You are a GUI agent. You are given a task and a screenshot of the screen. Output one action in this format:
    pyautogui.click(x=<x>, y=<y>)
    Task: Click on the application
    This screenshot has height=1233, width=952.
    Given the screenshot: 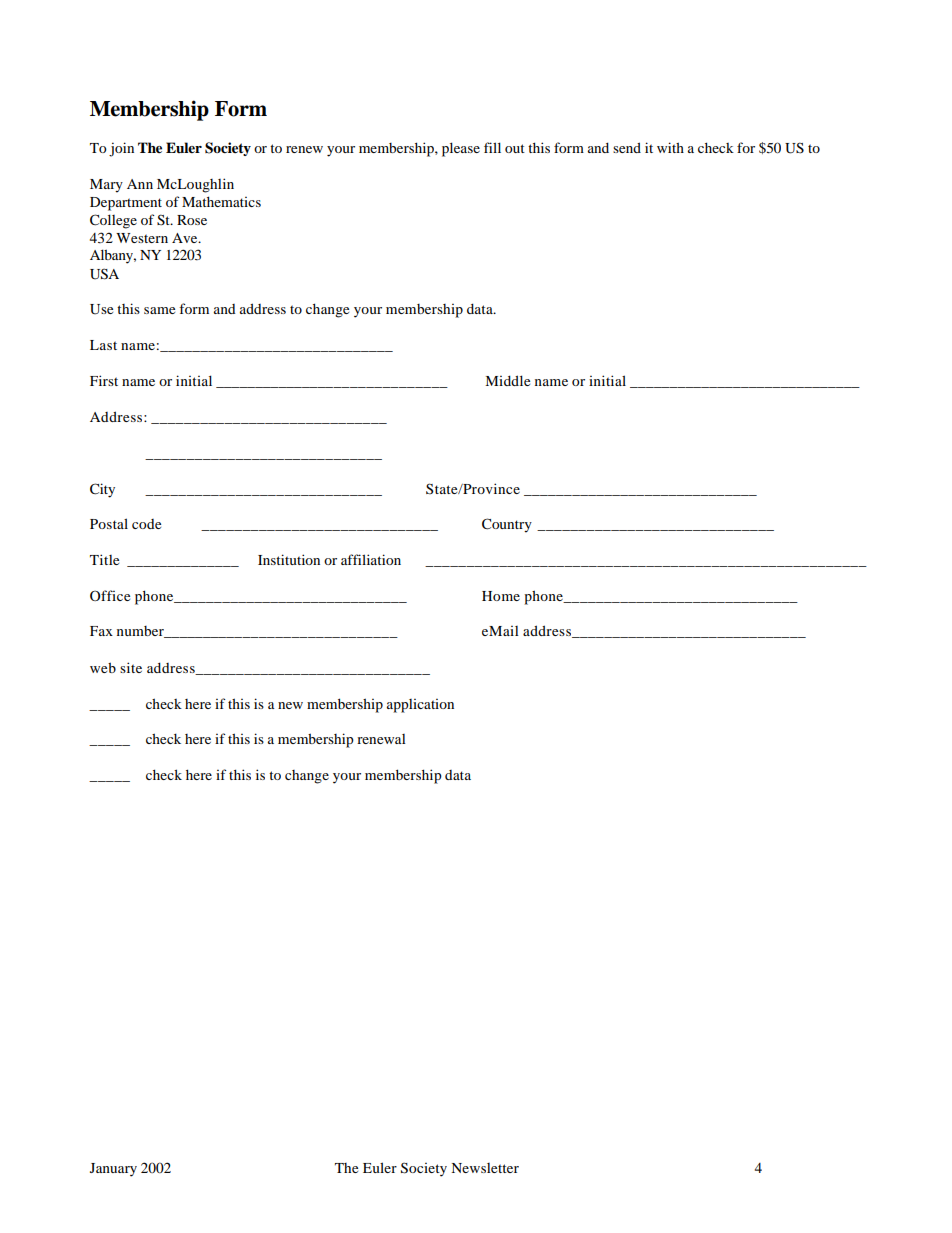 What is the action you would take?
    pyautogui.click(x=420, y=706)
